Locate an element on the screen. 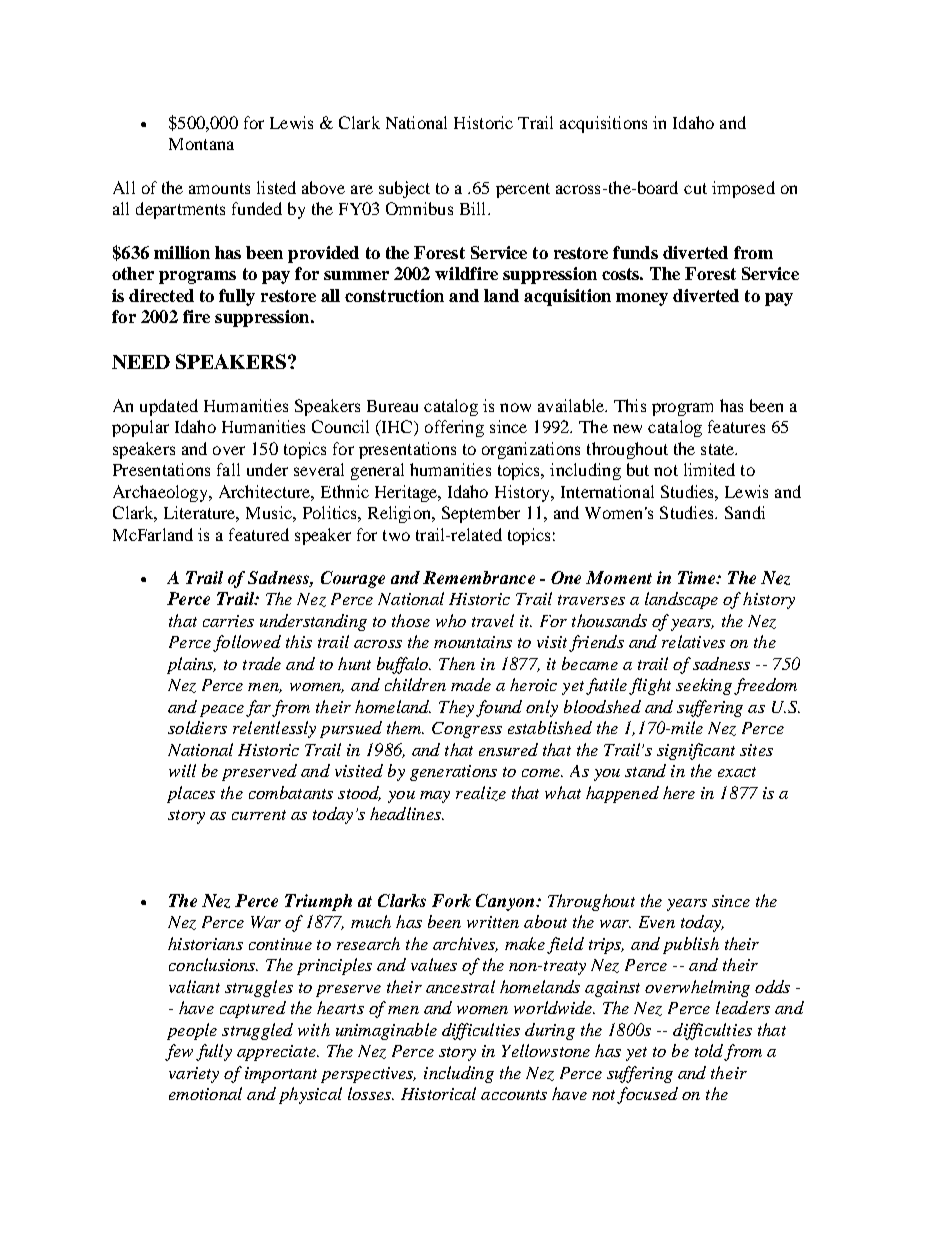 The height and width of the screenshot is (1233, 952). updated is located at coordinates (169, 407).
